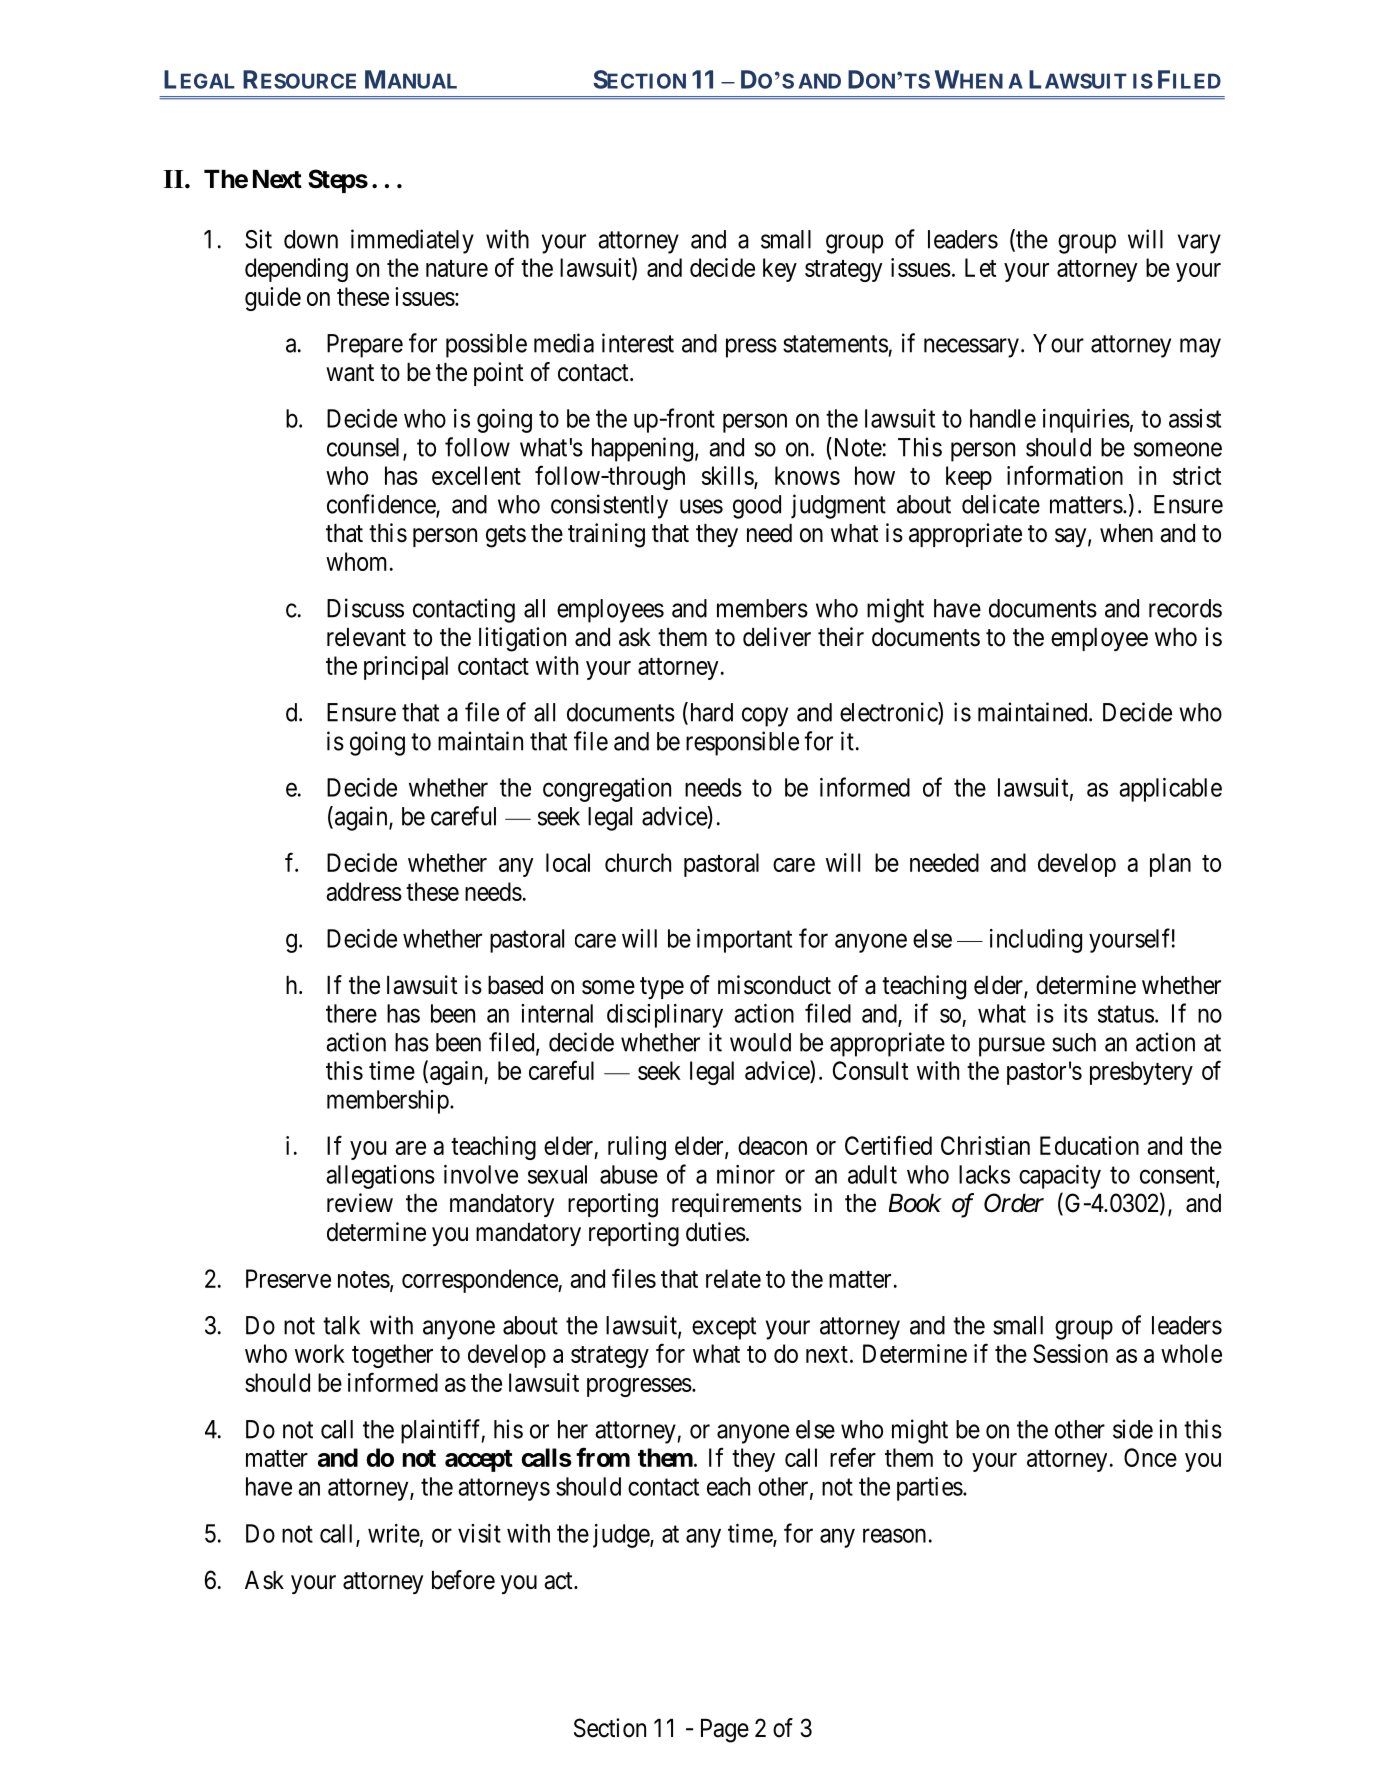 Image resolution: width=1384 pixels, height=1791 pixels. I want to click on nature, so click(457, 268).
